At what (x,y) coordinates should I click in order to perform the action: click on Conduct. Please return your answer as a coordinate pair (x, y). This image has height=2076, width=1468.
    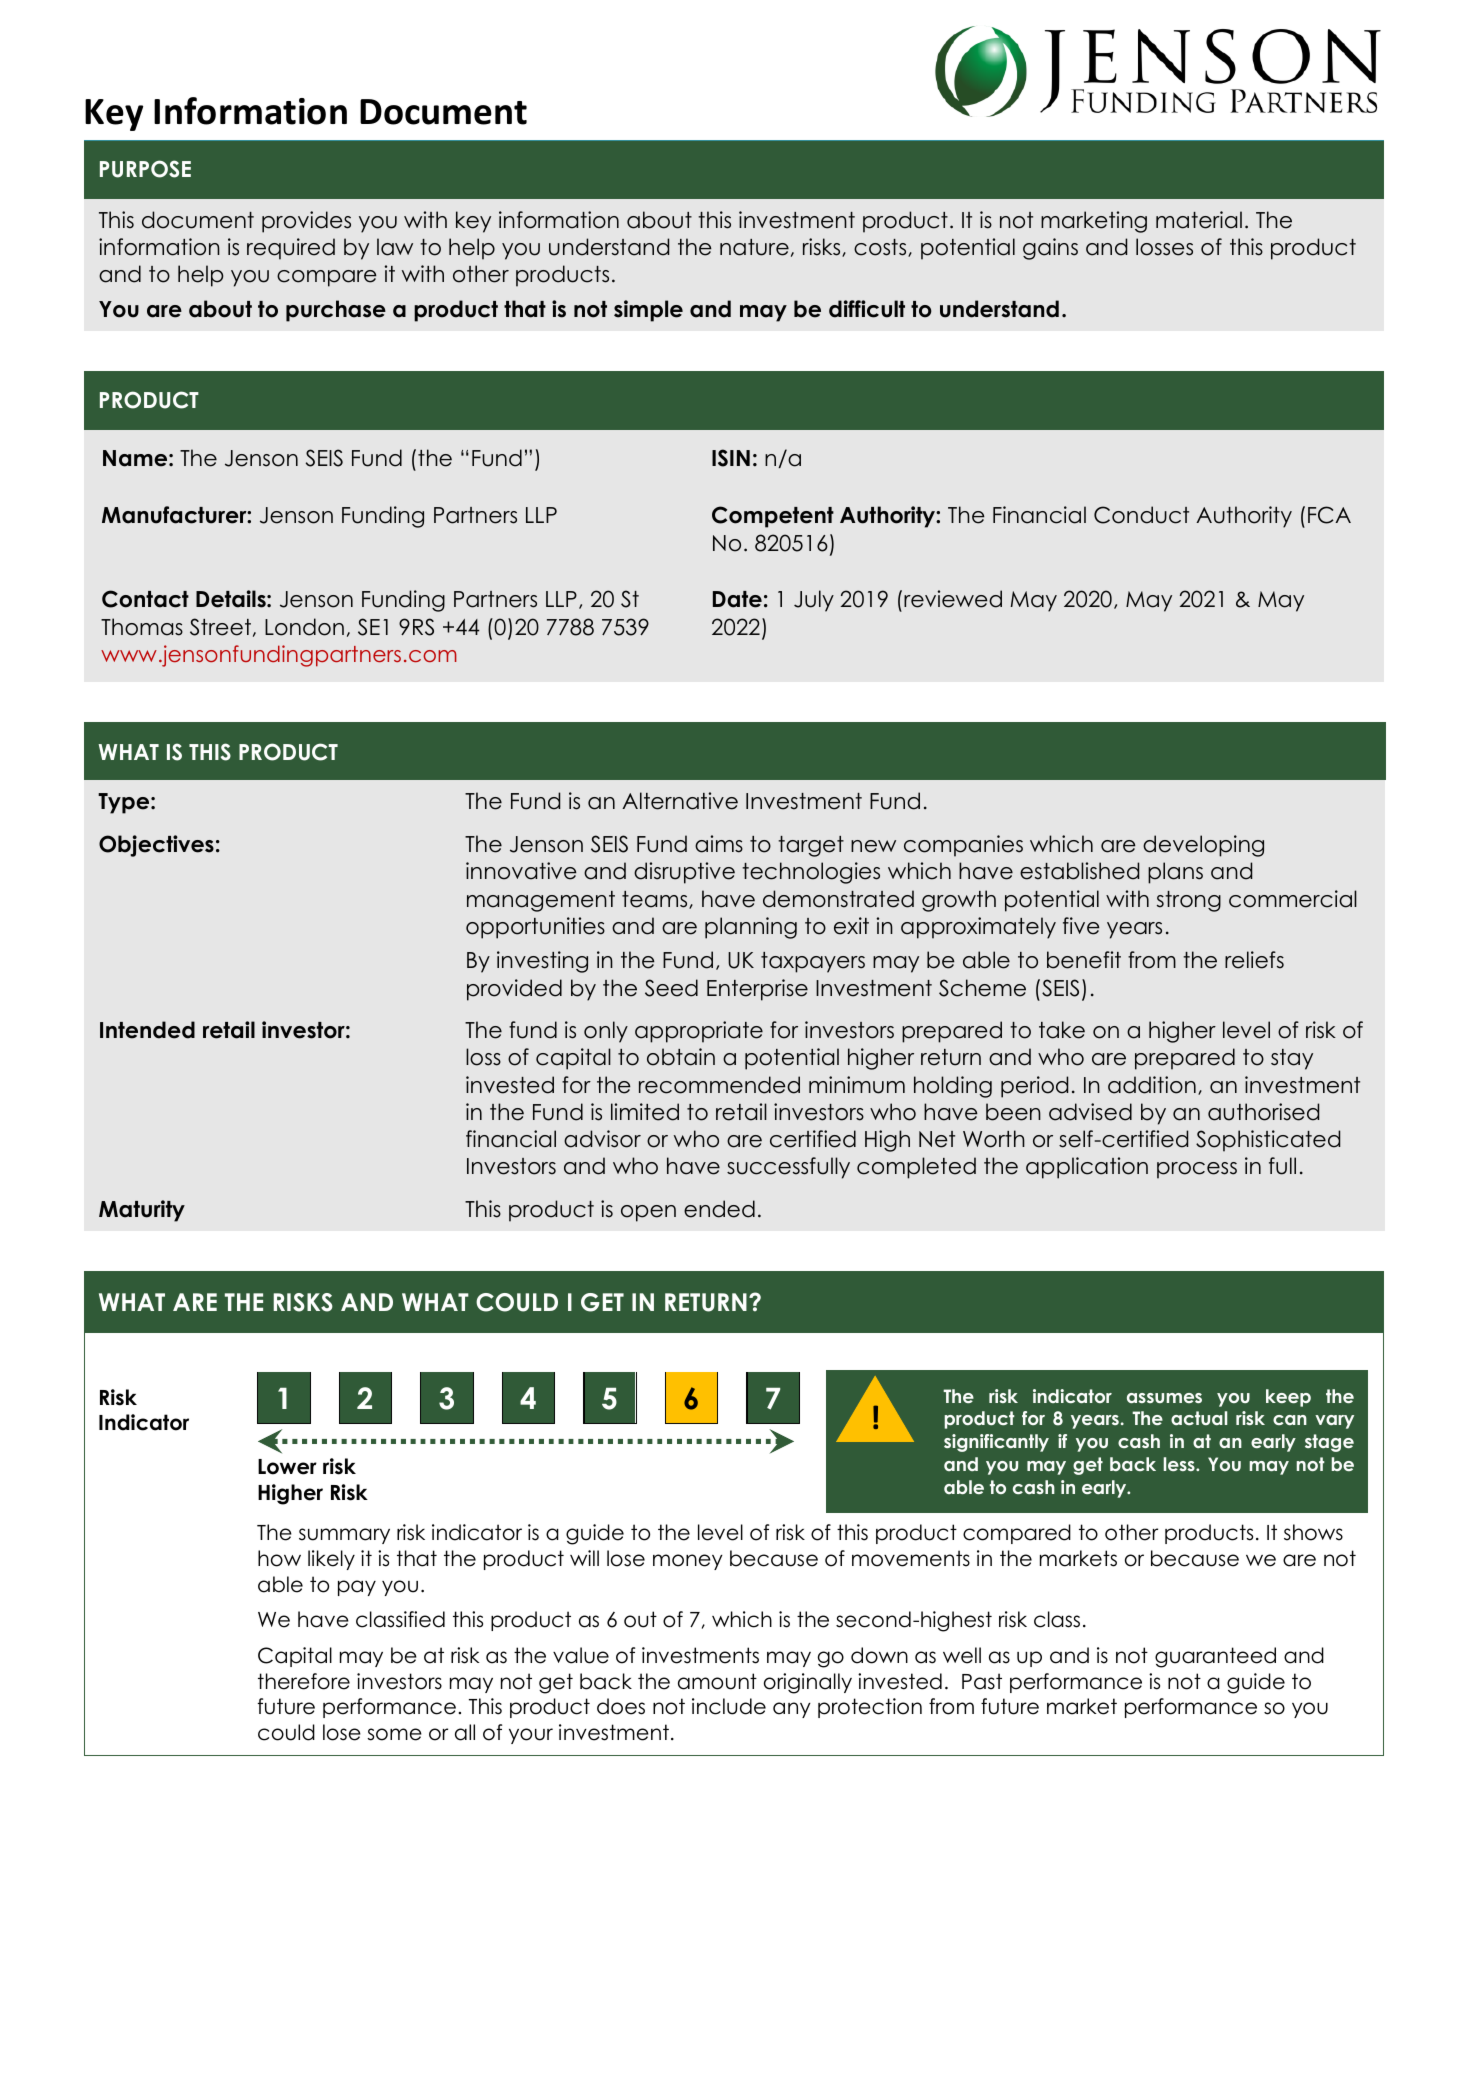
    Looking at the image, I should click on (1141, 515).
